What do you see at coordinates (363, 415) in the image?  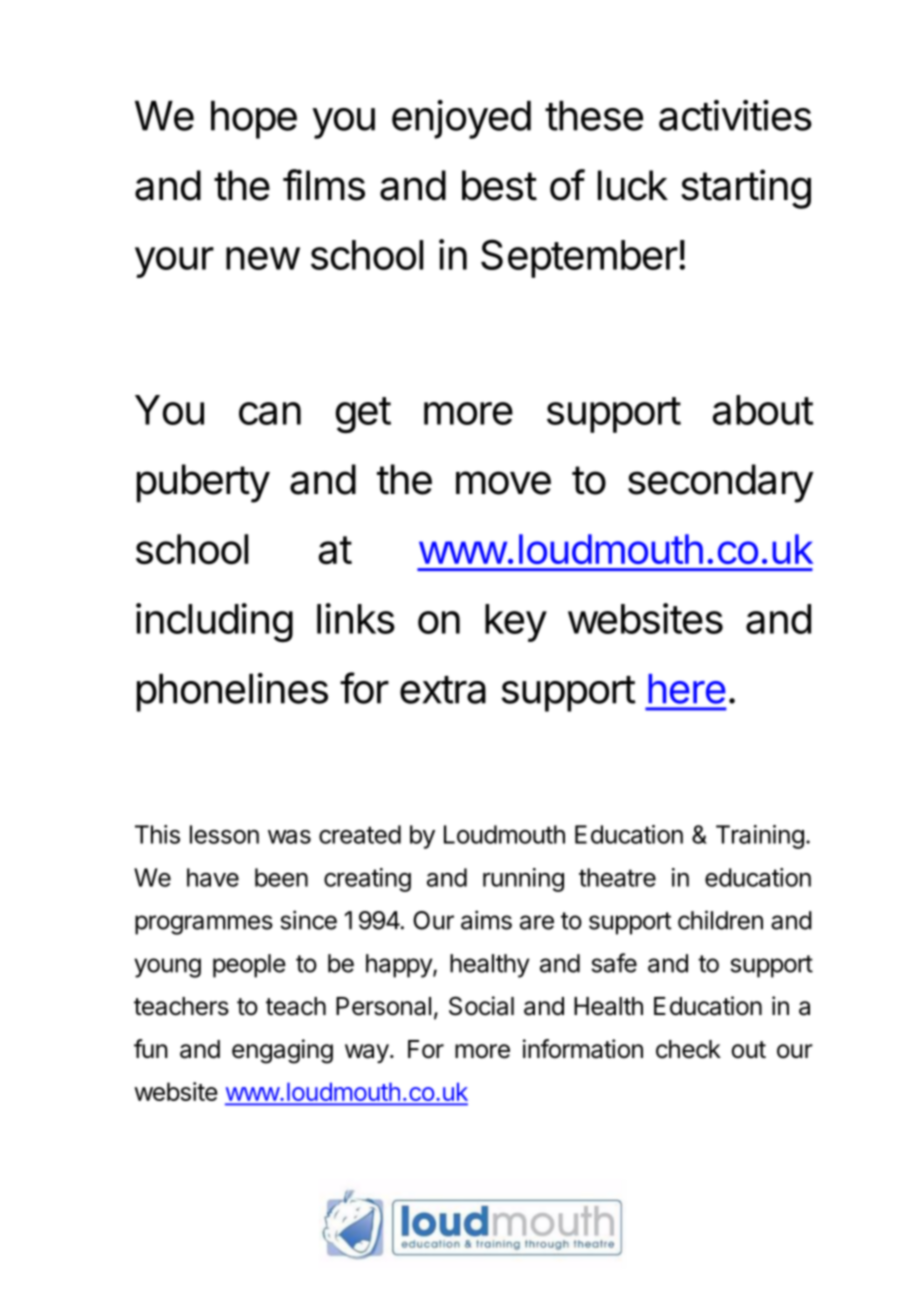 I see `get` at bounding box center [363, 415].
